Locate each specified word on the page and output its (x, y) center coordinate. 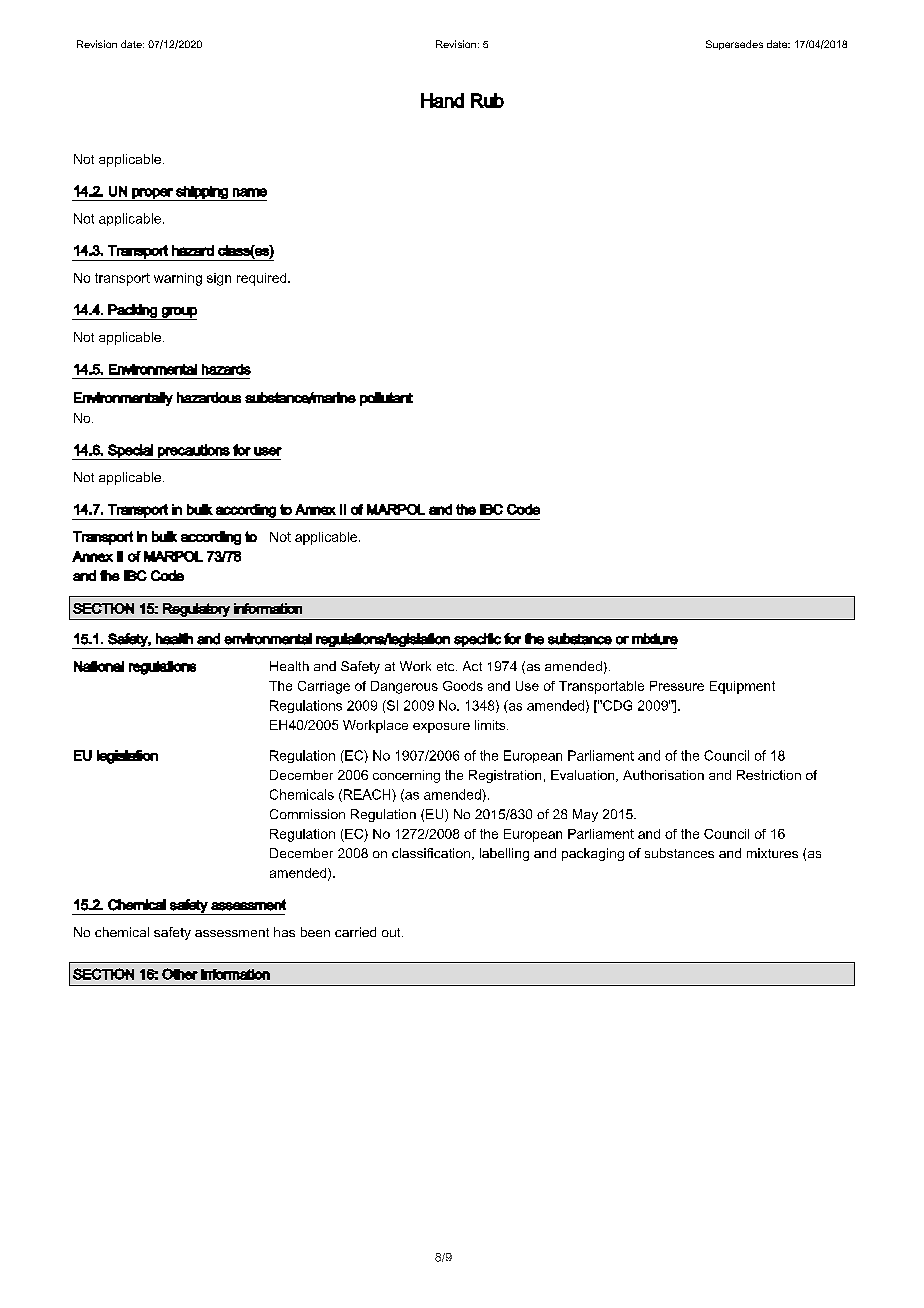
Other (180, 974)
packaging (593, 854)
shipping (202, 193)
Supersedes (734, 45)
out (392, 932)
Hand (442, 100)
